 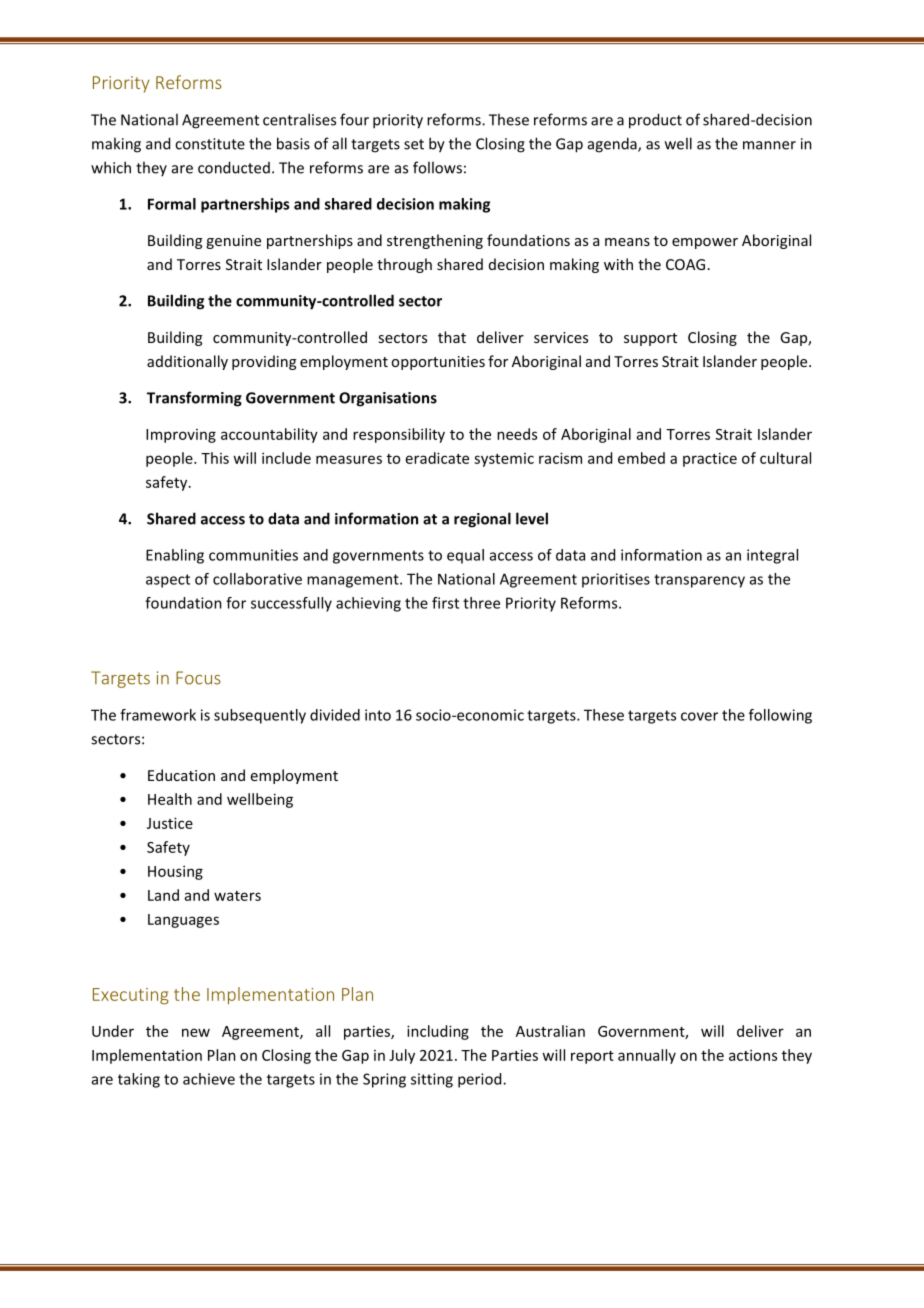 I want to click on practice, so click(x=710, y=459).
